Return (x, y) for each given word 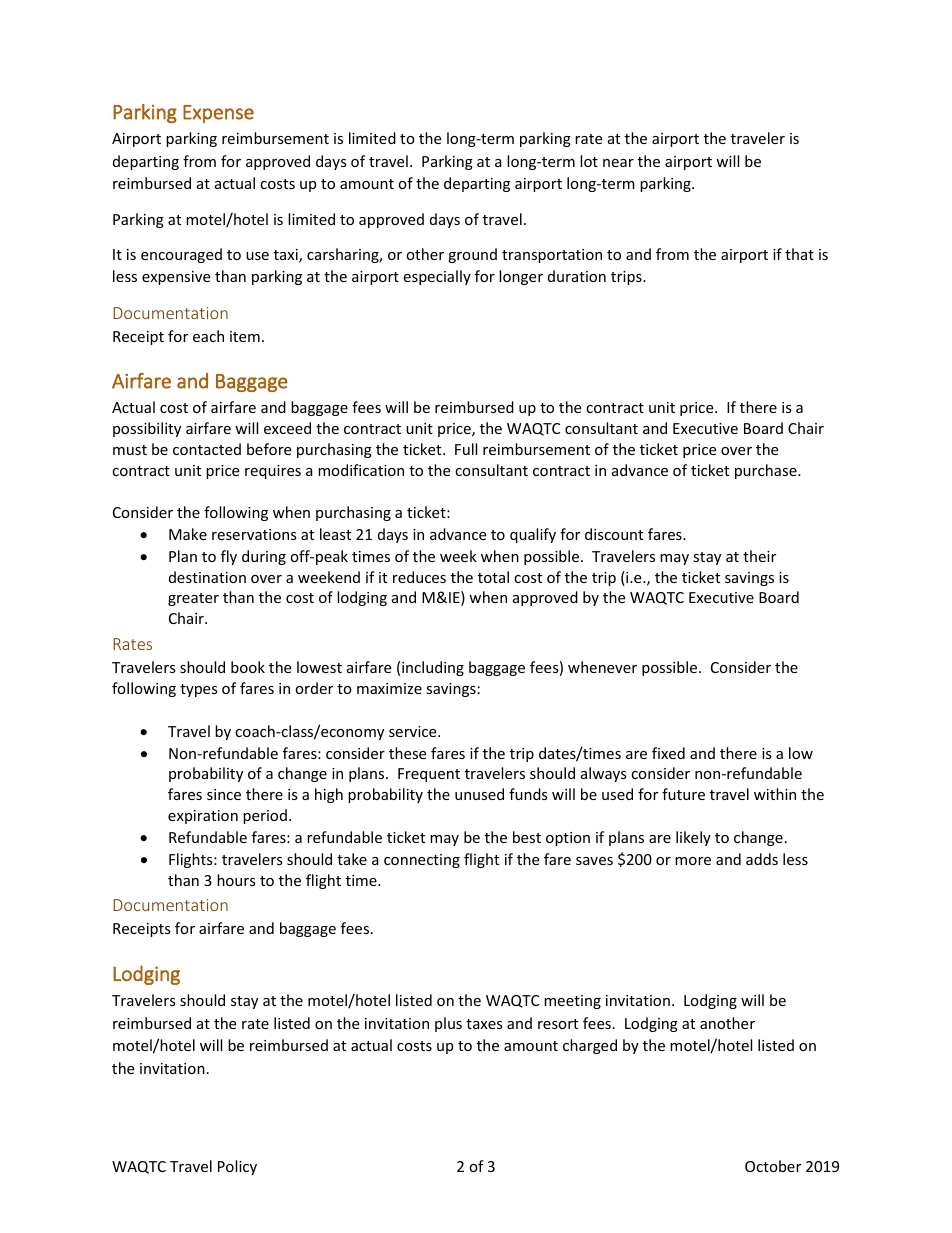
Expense (218, 114)
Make (188, 534)
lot (589, 161)
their (759, 556)
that (799, 254)
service (414, 731)
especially (437, 277)
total (493, 577)
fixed (668, 753)
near (618, 163)
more (693, 861)
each (208, 336)
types (199, 690)
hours (236, 880)
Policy (237, 1167)
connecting (422, 861)
